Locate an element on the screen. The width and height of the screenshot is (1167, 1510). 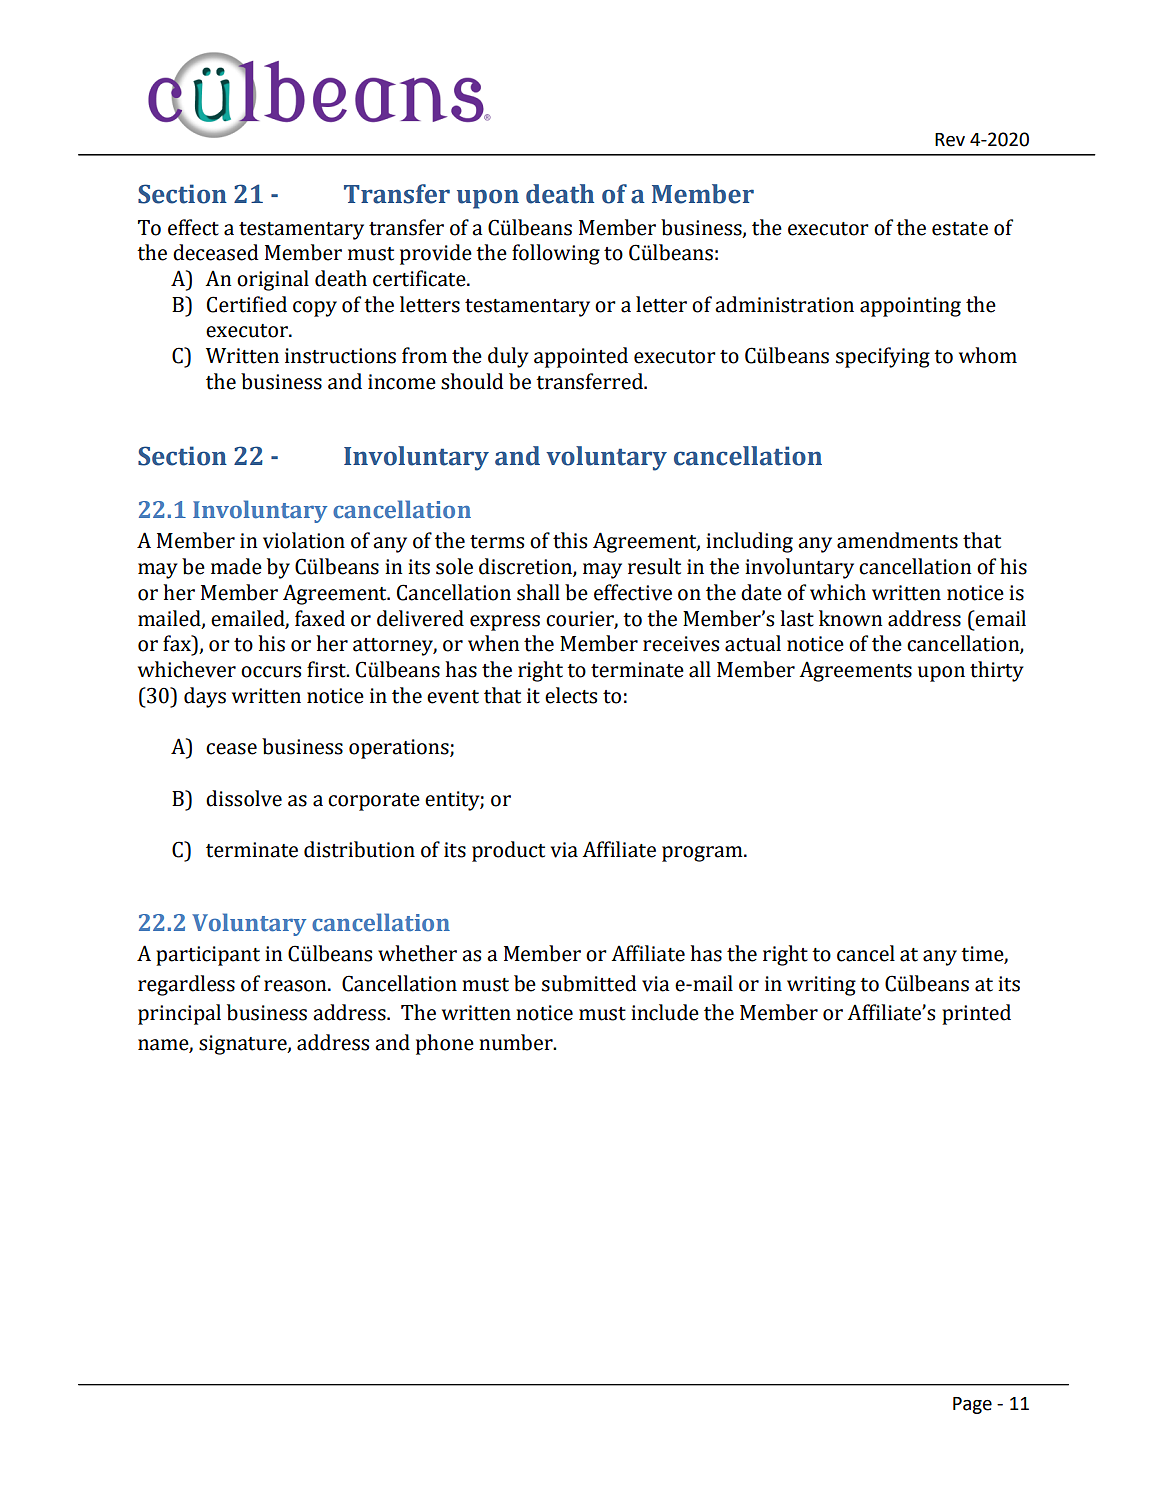
Rev is located at coordinates (950, 140).
